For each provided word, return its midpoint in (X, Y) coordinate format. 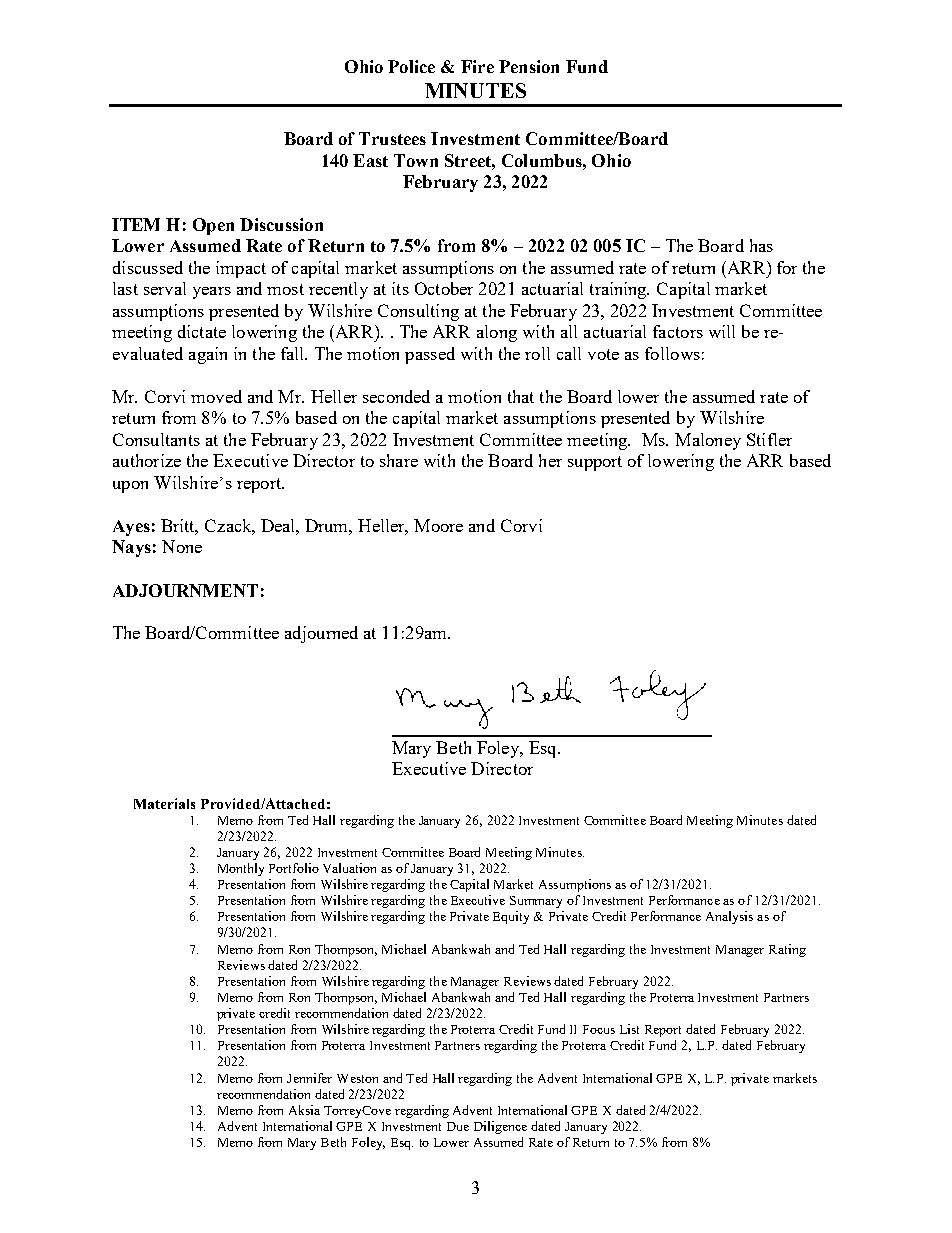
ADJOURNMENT (185, 590)
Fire (477, 66)
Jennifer (309, 1078)
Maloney (708, 441)
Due (458, 1126)
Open (213, 226)
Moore (438, 525)
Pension (529, 66)
